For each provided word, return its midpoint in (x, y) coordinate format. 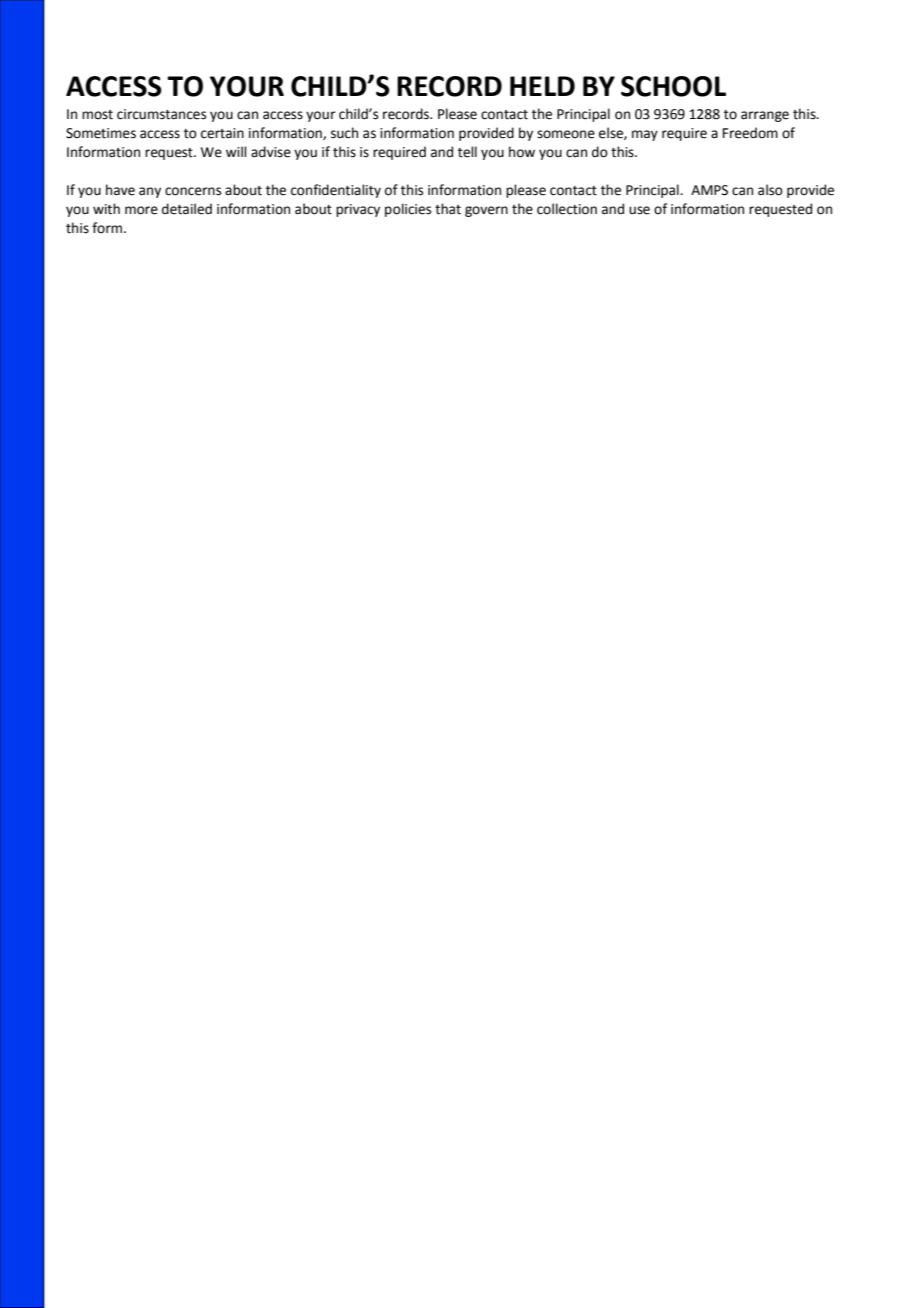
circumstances (161, 114)
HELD (542, 86)
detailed (187, 209)
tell (467, 152)
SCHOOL (673, 86)
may (645, 135)
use (639, 210)
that (448, 209)
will (236, 151)
